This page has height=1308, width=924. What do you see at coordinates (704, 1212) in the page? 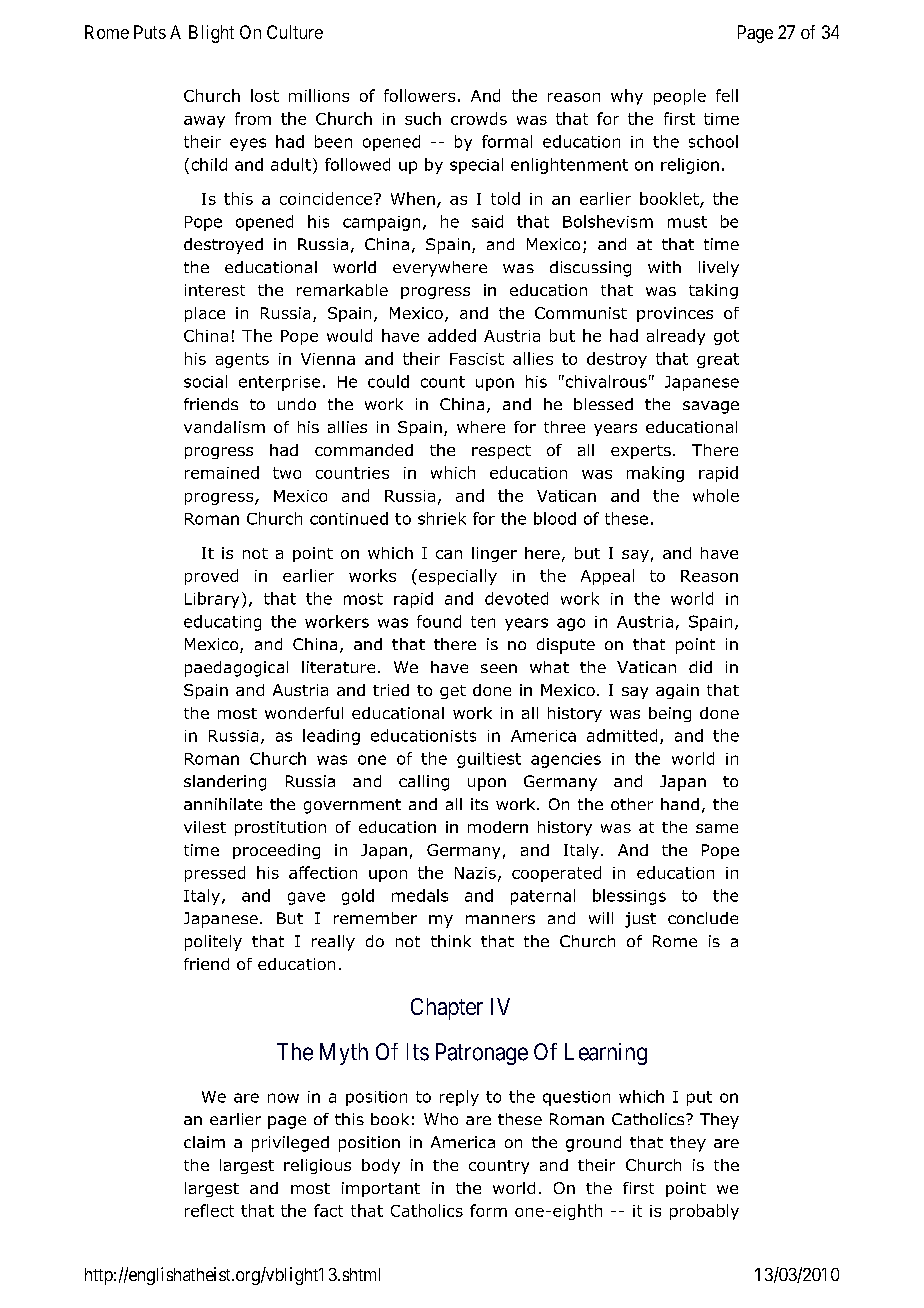
I see `probably` at bounding box center [704, 1212].
